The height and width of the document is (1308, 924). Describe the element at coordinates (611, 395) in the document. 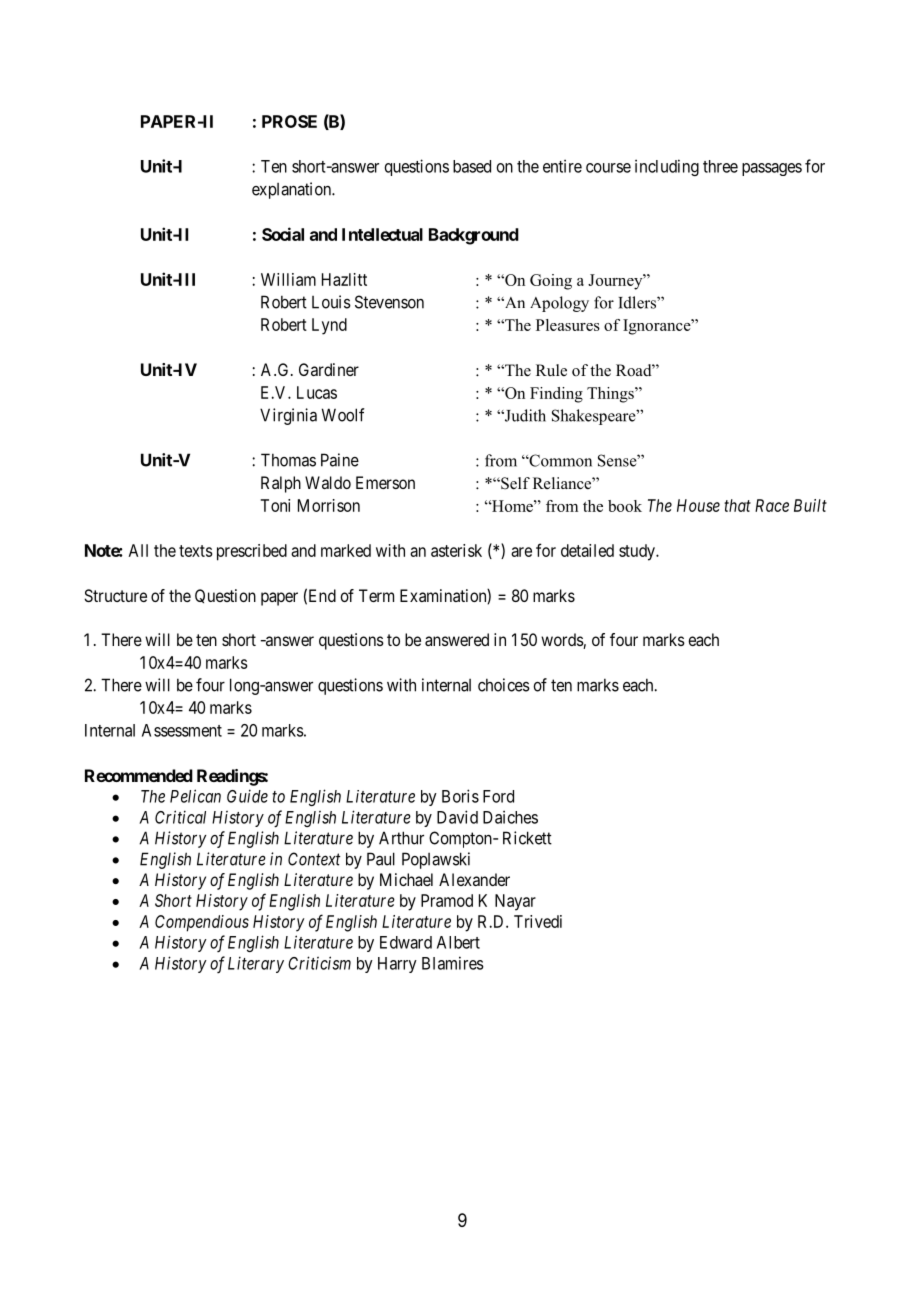

I see `Things` at that location.
